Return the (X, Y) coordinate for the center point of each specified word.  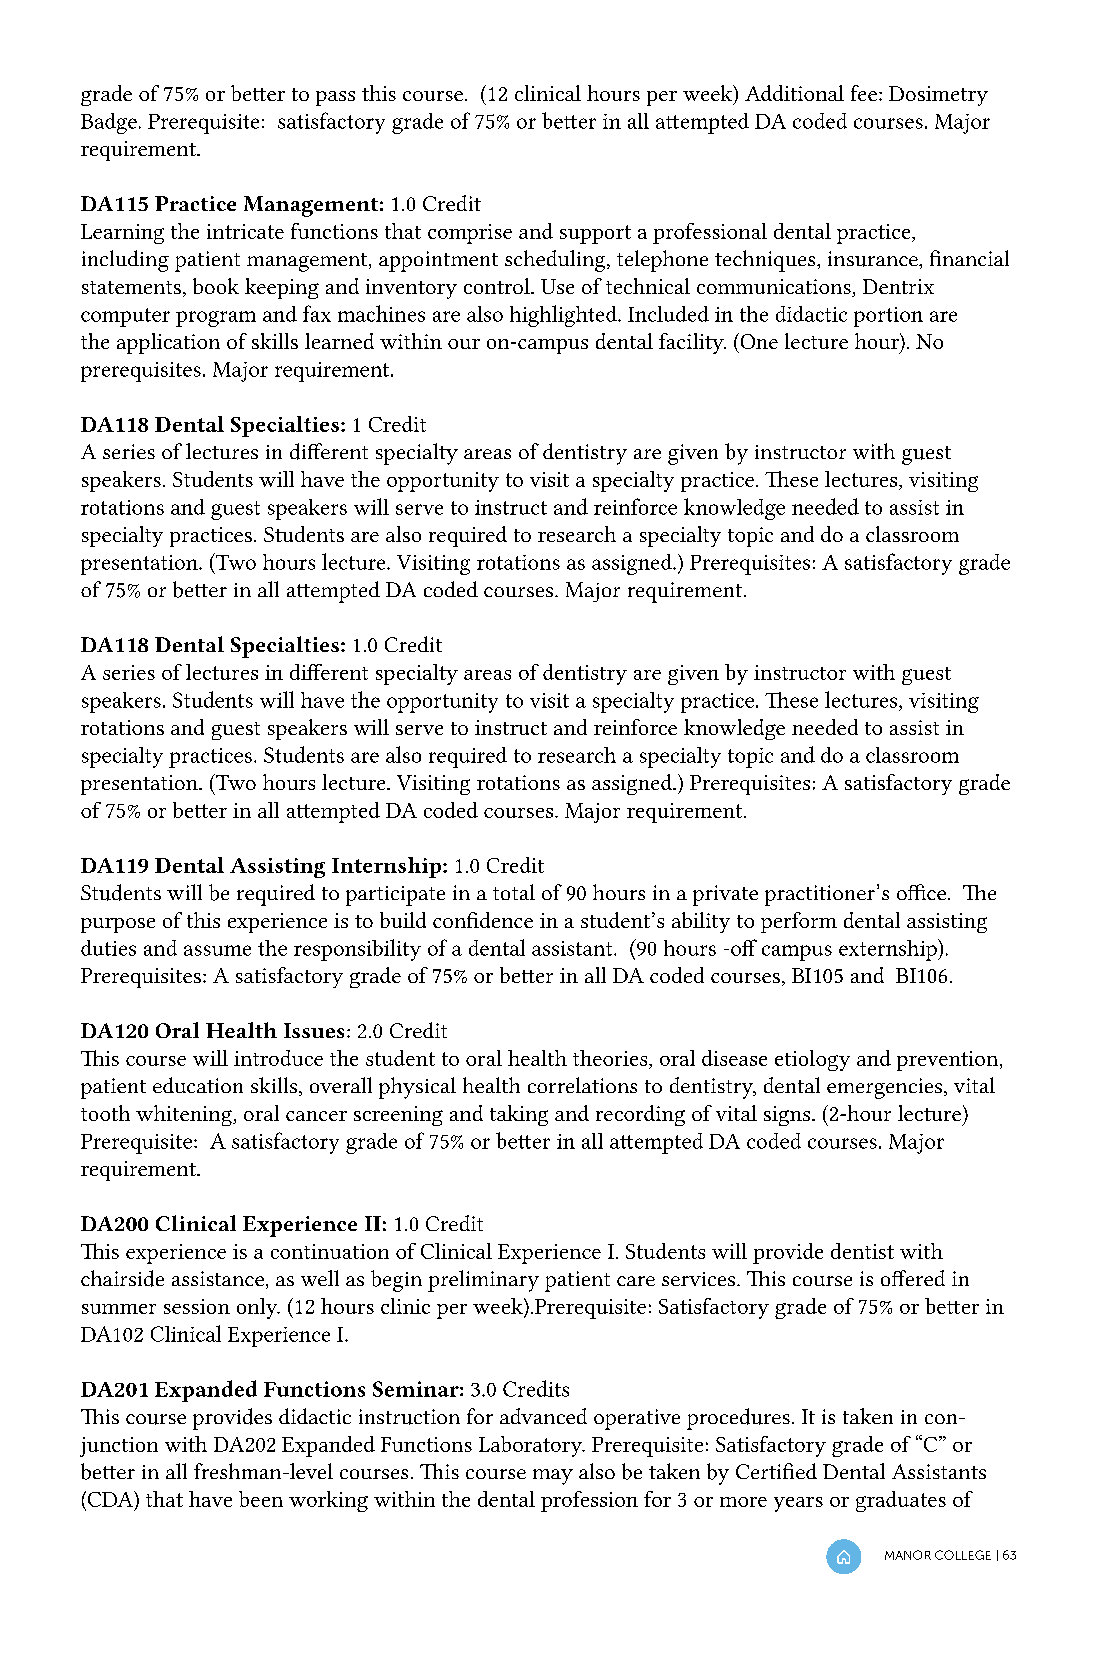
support (595, 234)
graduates (901, 1501)
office (921, 892)
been (261, 1499)
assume (217, 950)
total (514, 892)
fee (864, 93)
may (553, 1477)
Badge (109, 123)
